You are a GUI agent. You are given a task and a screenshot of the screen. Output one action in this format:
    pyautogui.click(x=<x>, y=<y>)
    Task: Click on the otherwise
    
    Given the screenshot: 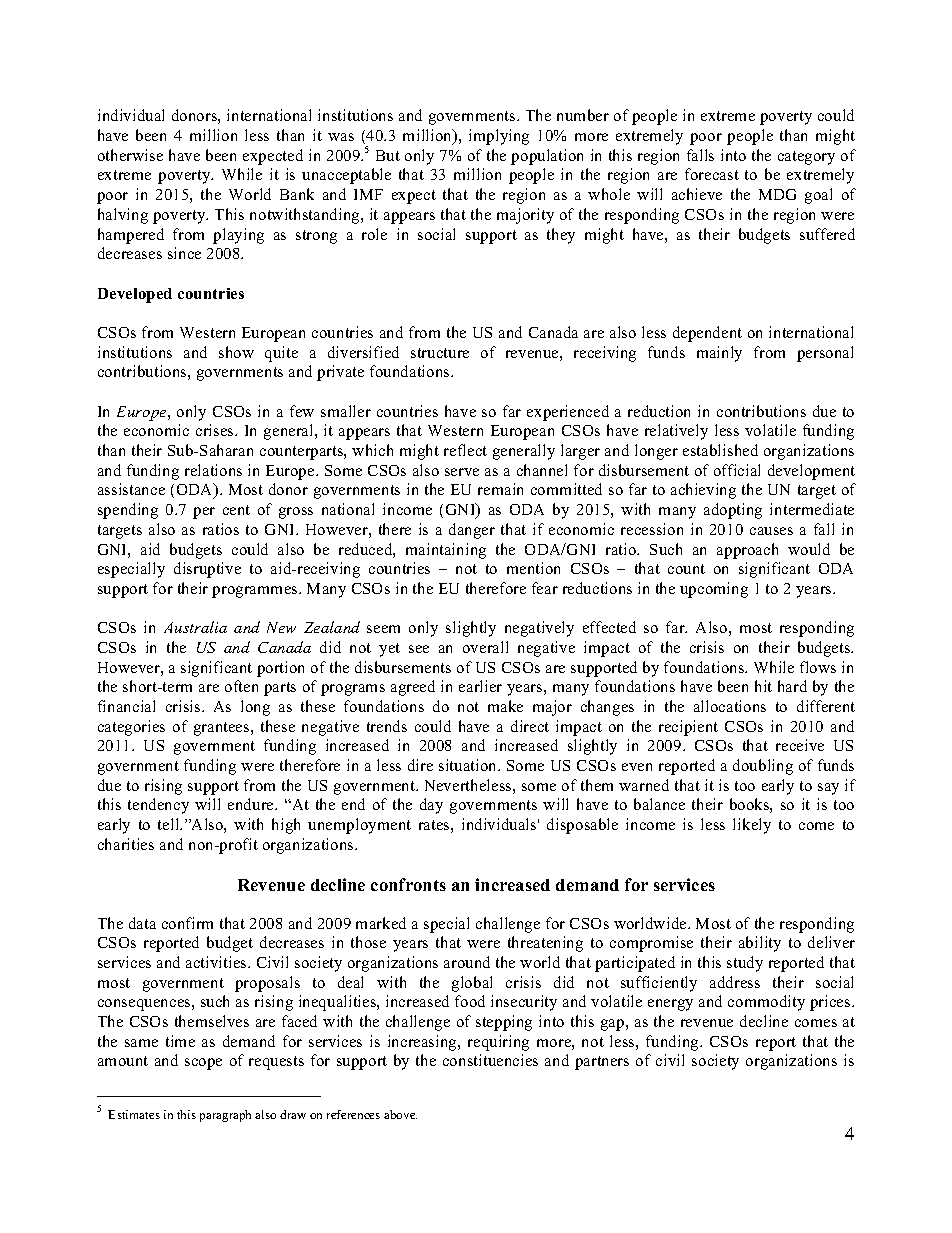 What is the action you would take?
    pyautogui.click(x=130, y=155)
